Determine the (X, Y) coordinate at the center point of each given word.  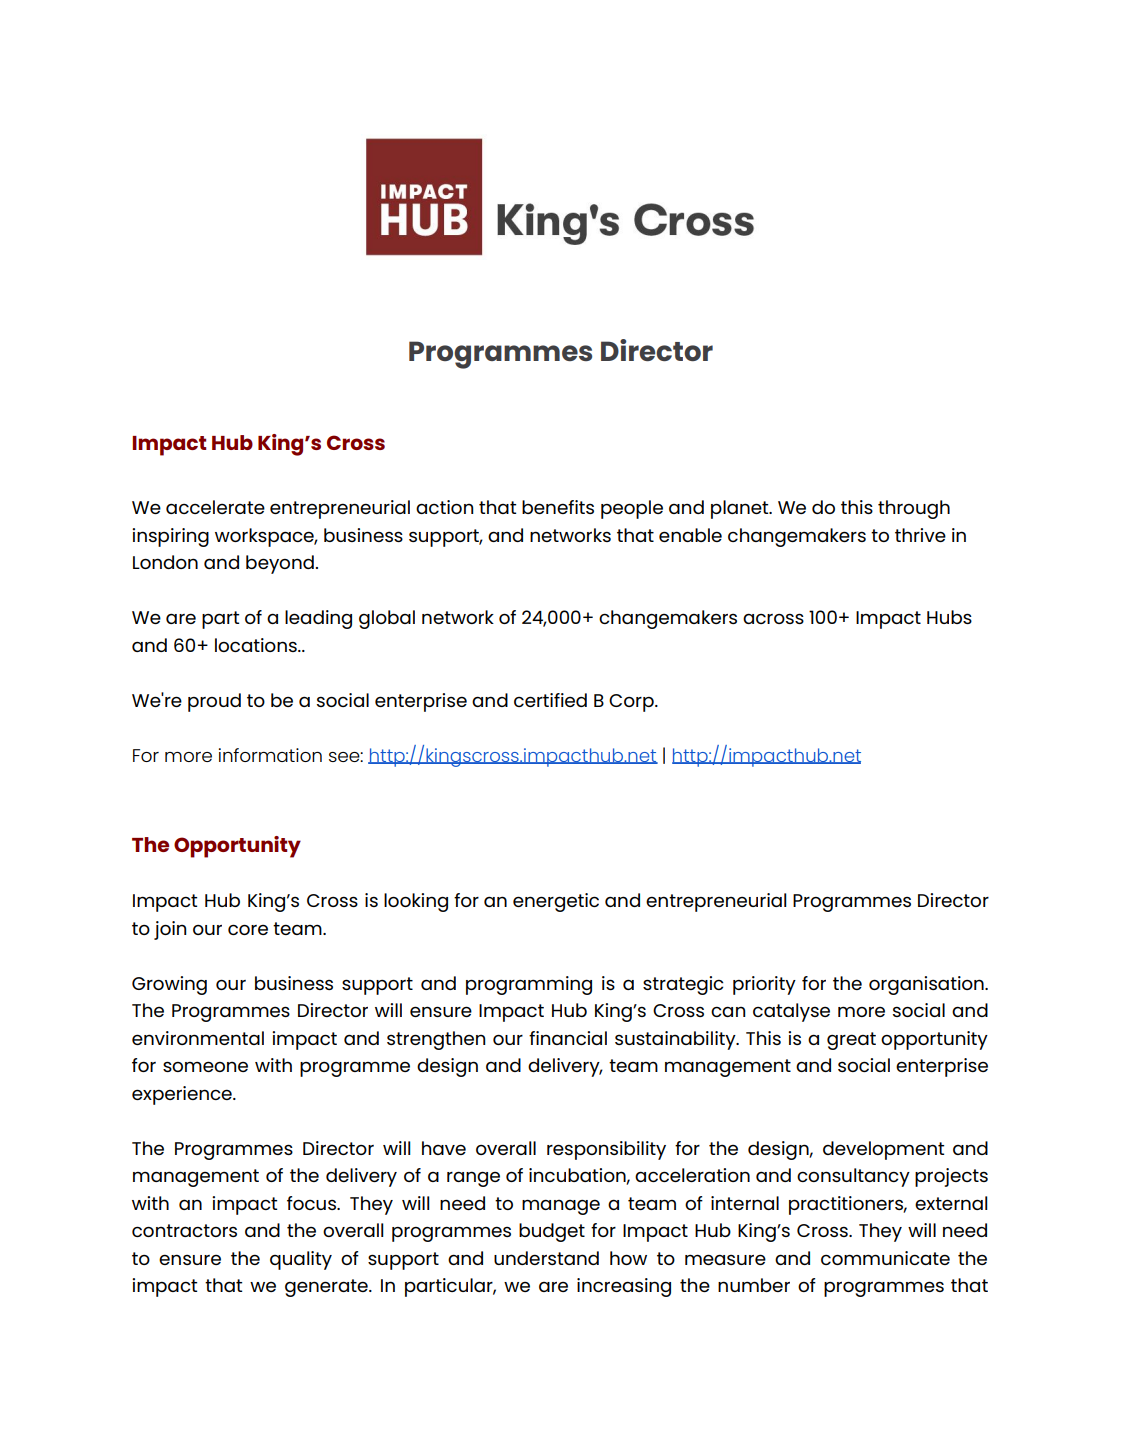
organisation (927, 985)
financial (568, 1038)
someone (205, 1066)
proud (214, 702)
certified (550, 700)
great (851, 1041)
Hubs (949, 617)
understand (546, 1258)
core (248, 929)
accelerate (215, 507)
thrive (920, 535)
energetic (556, 902)
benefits (558, 507)
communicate (885, 1258)
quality (301, 1260)
